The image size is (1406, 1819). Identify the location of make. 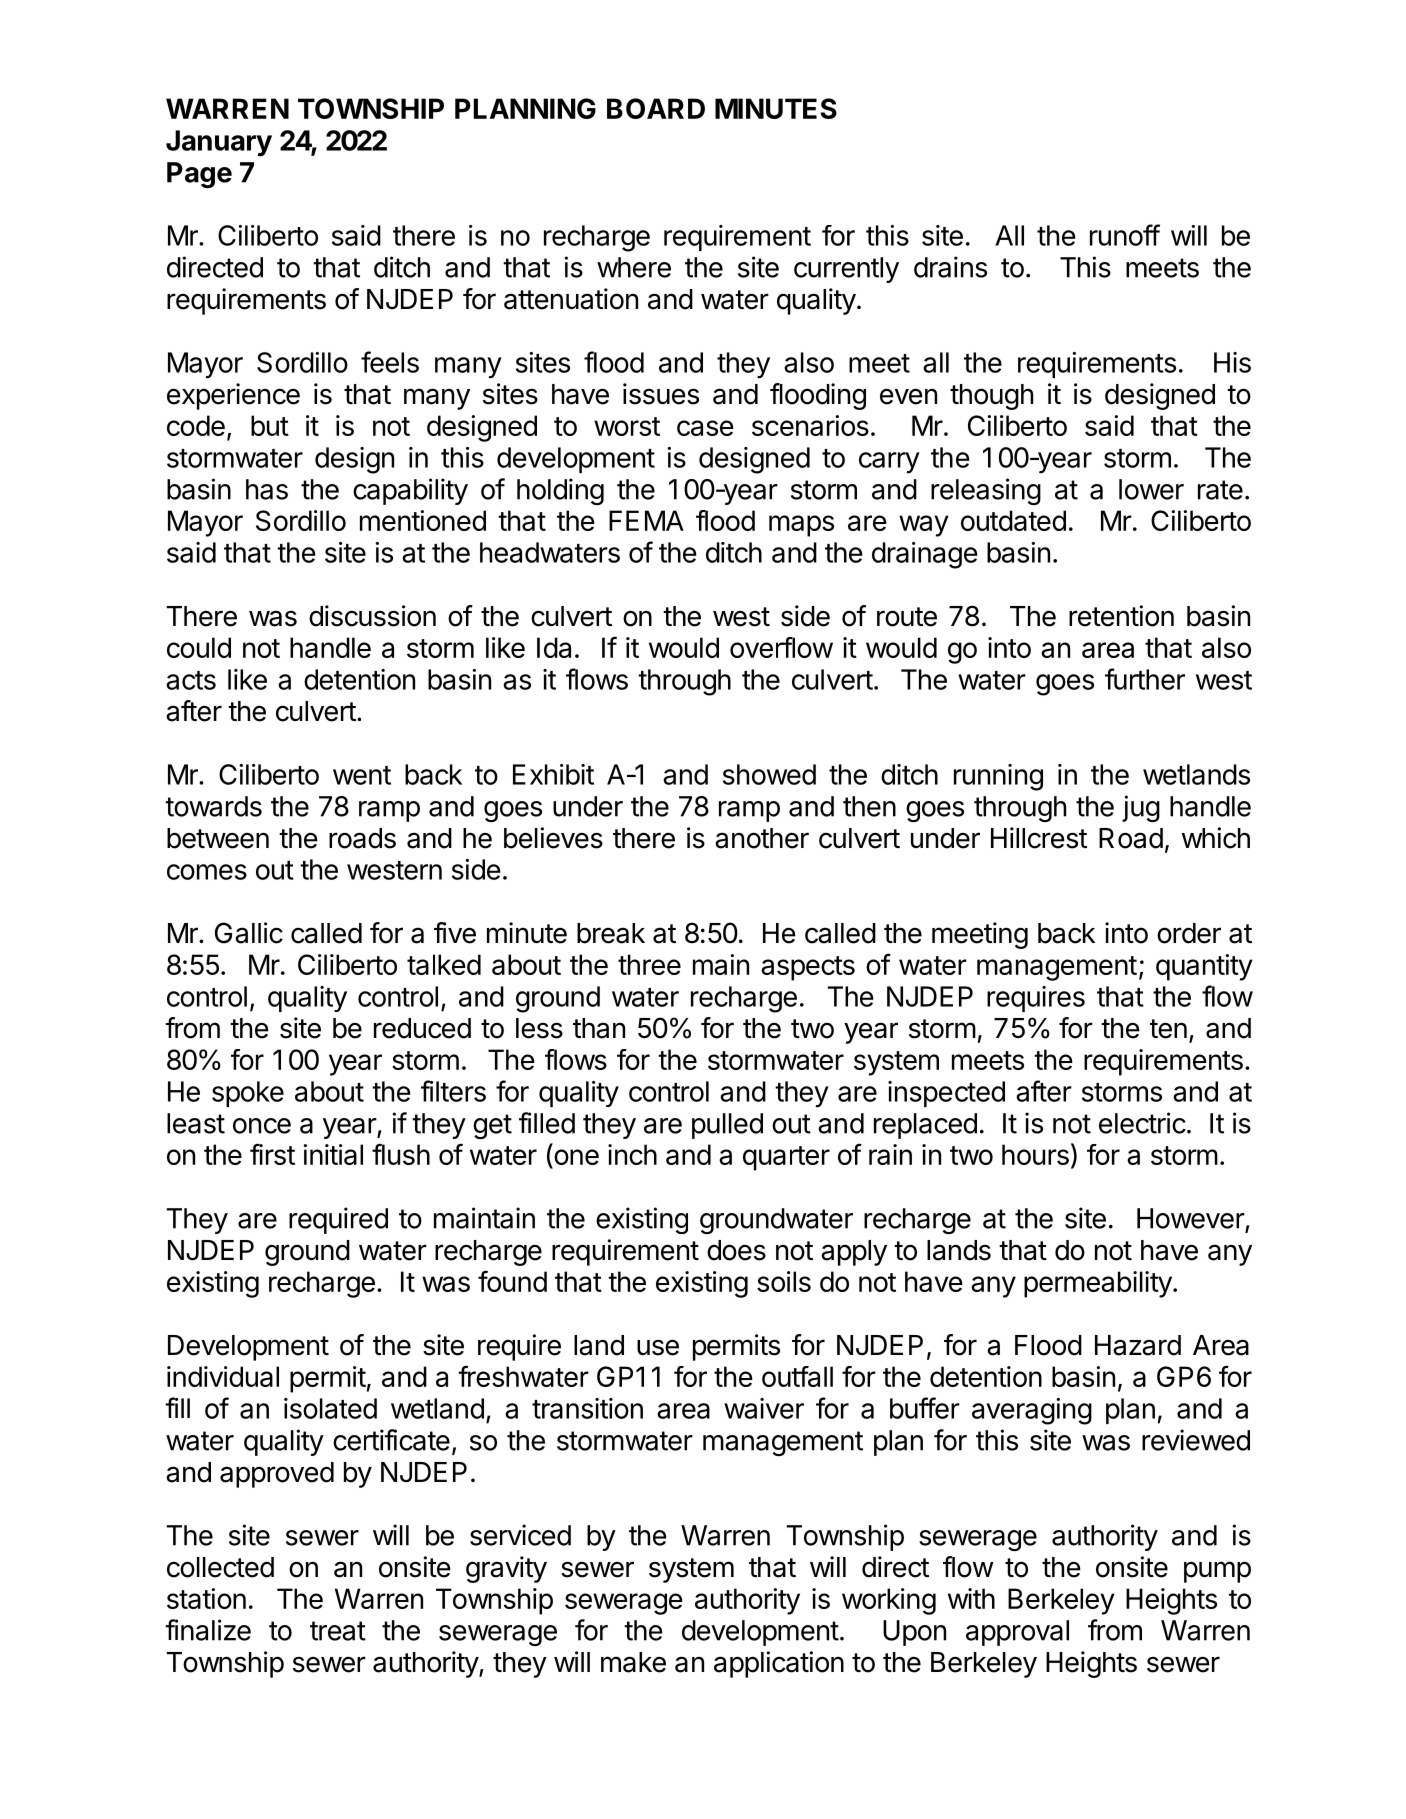
(633, 1662).
